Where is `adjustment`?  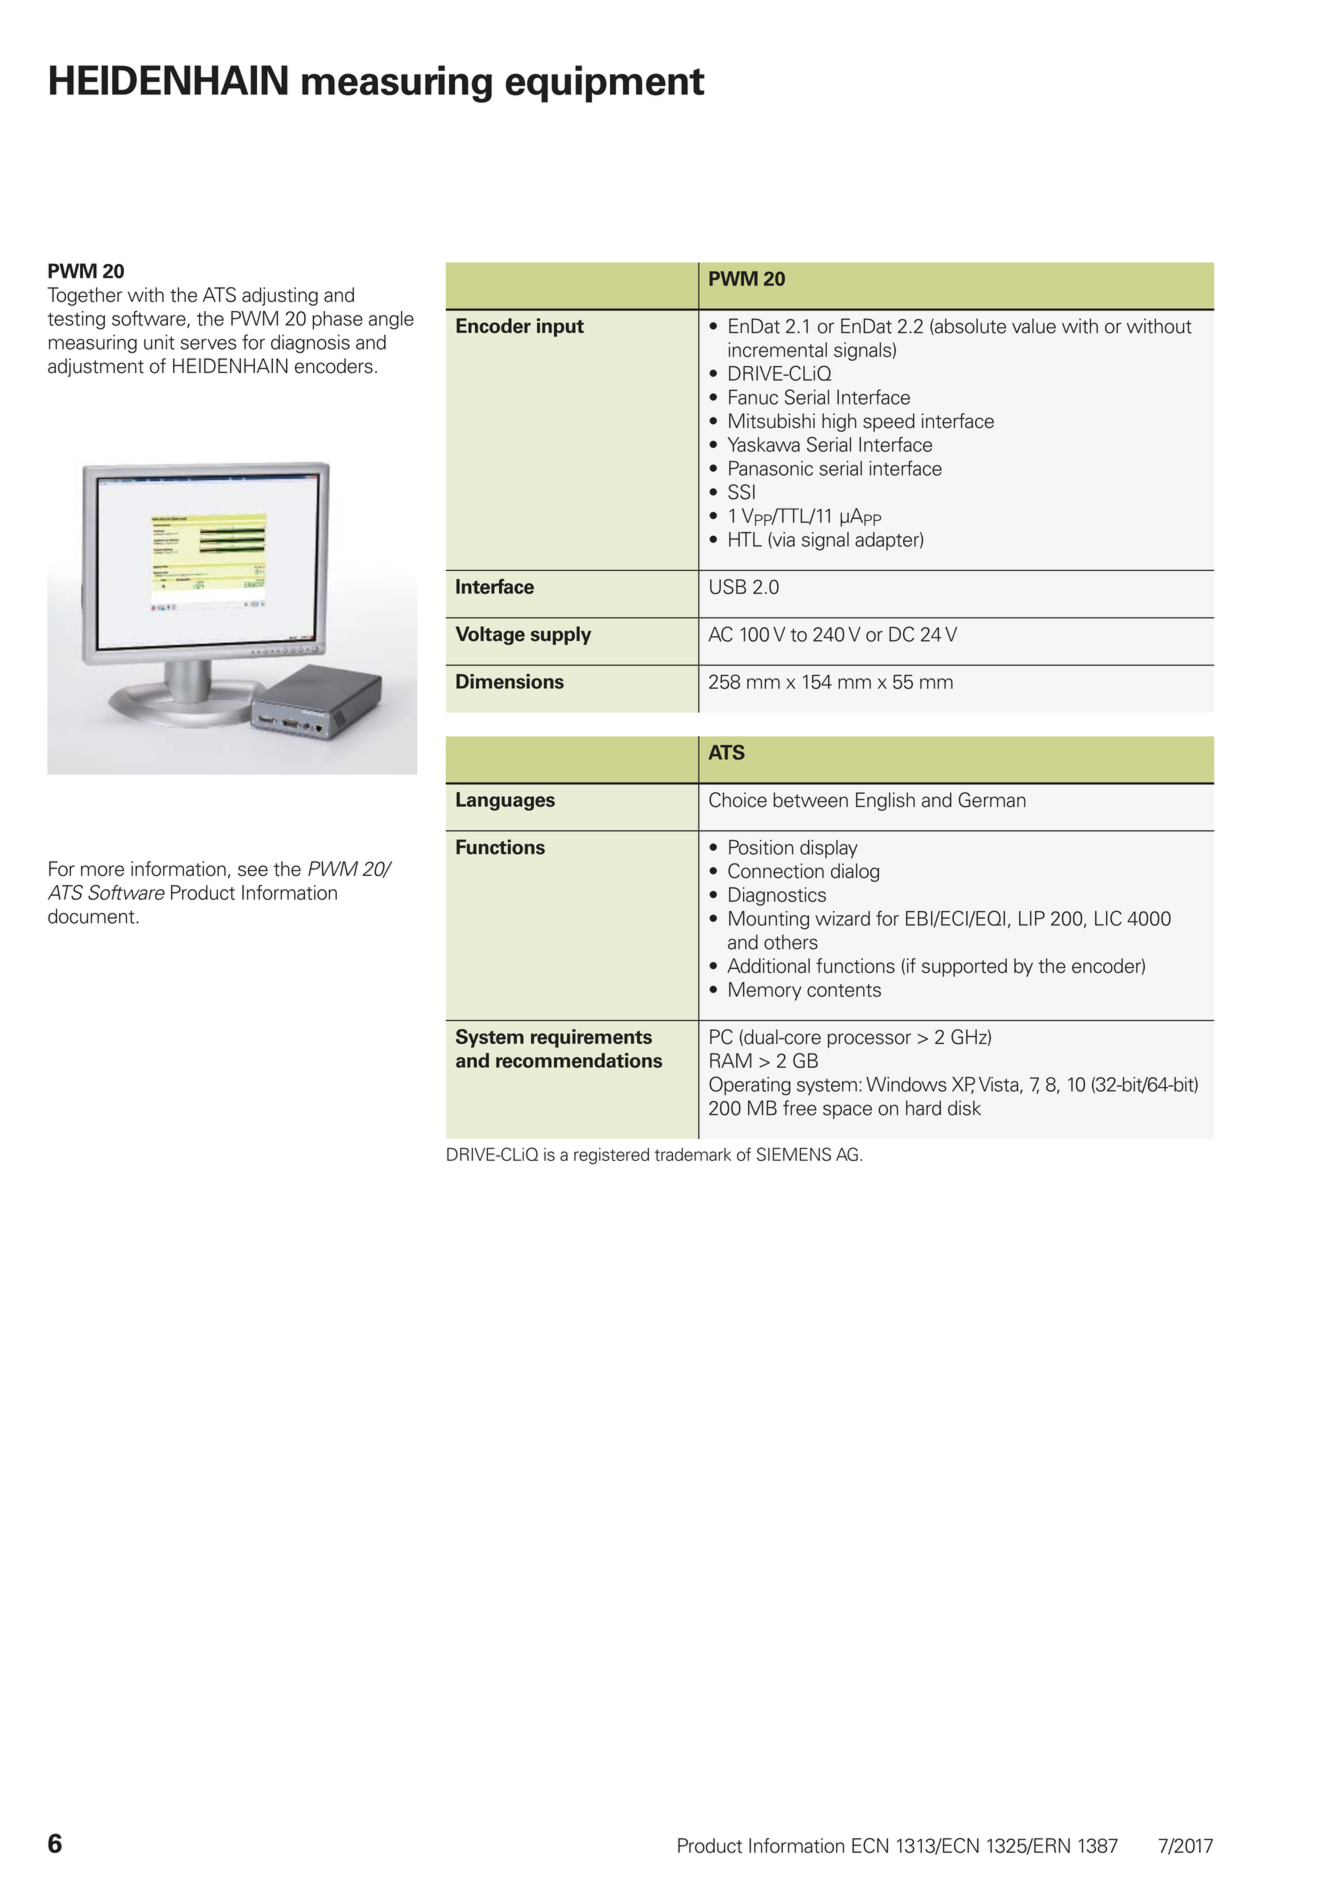
adjustment is located at coordinates (96, 367).
